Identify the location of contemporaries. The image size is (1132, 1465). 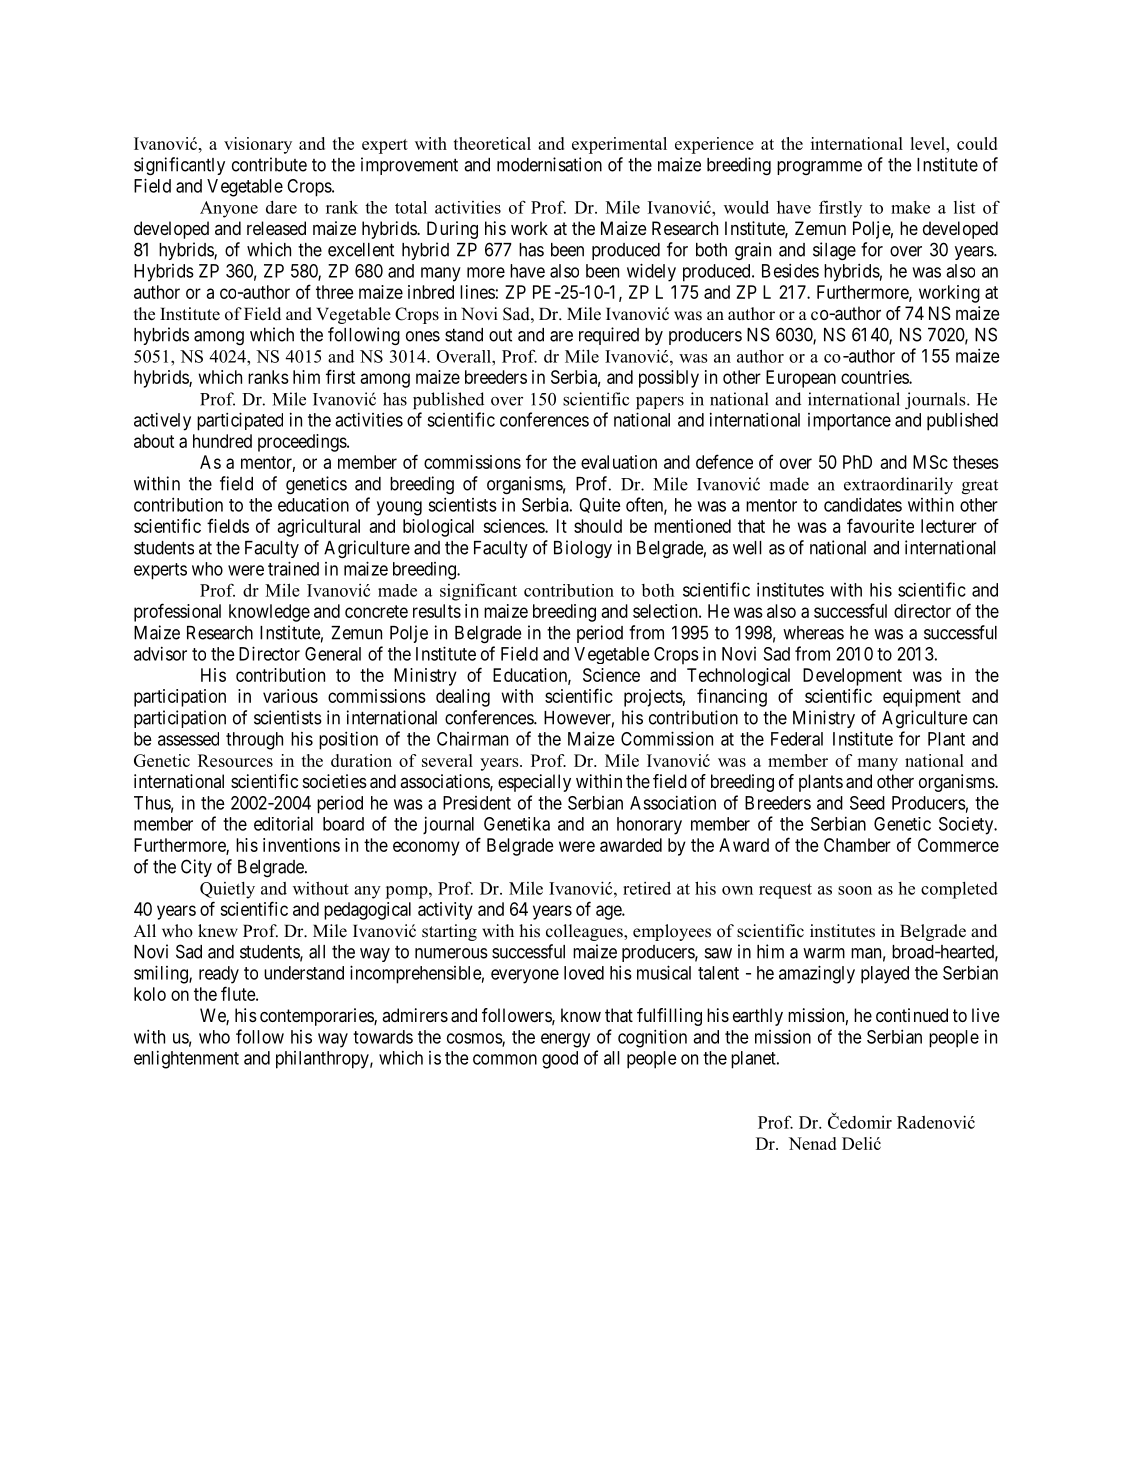
(317, 1017).
